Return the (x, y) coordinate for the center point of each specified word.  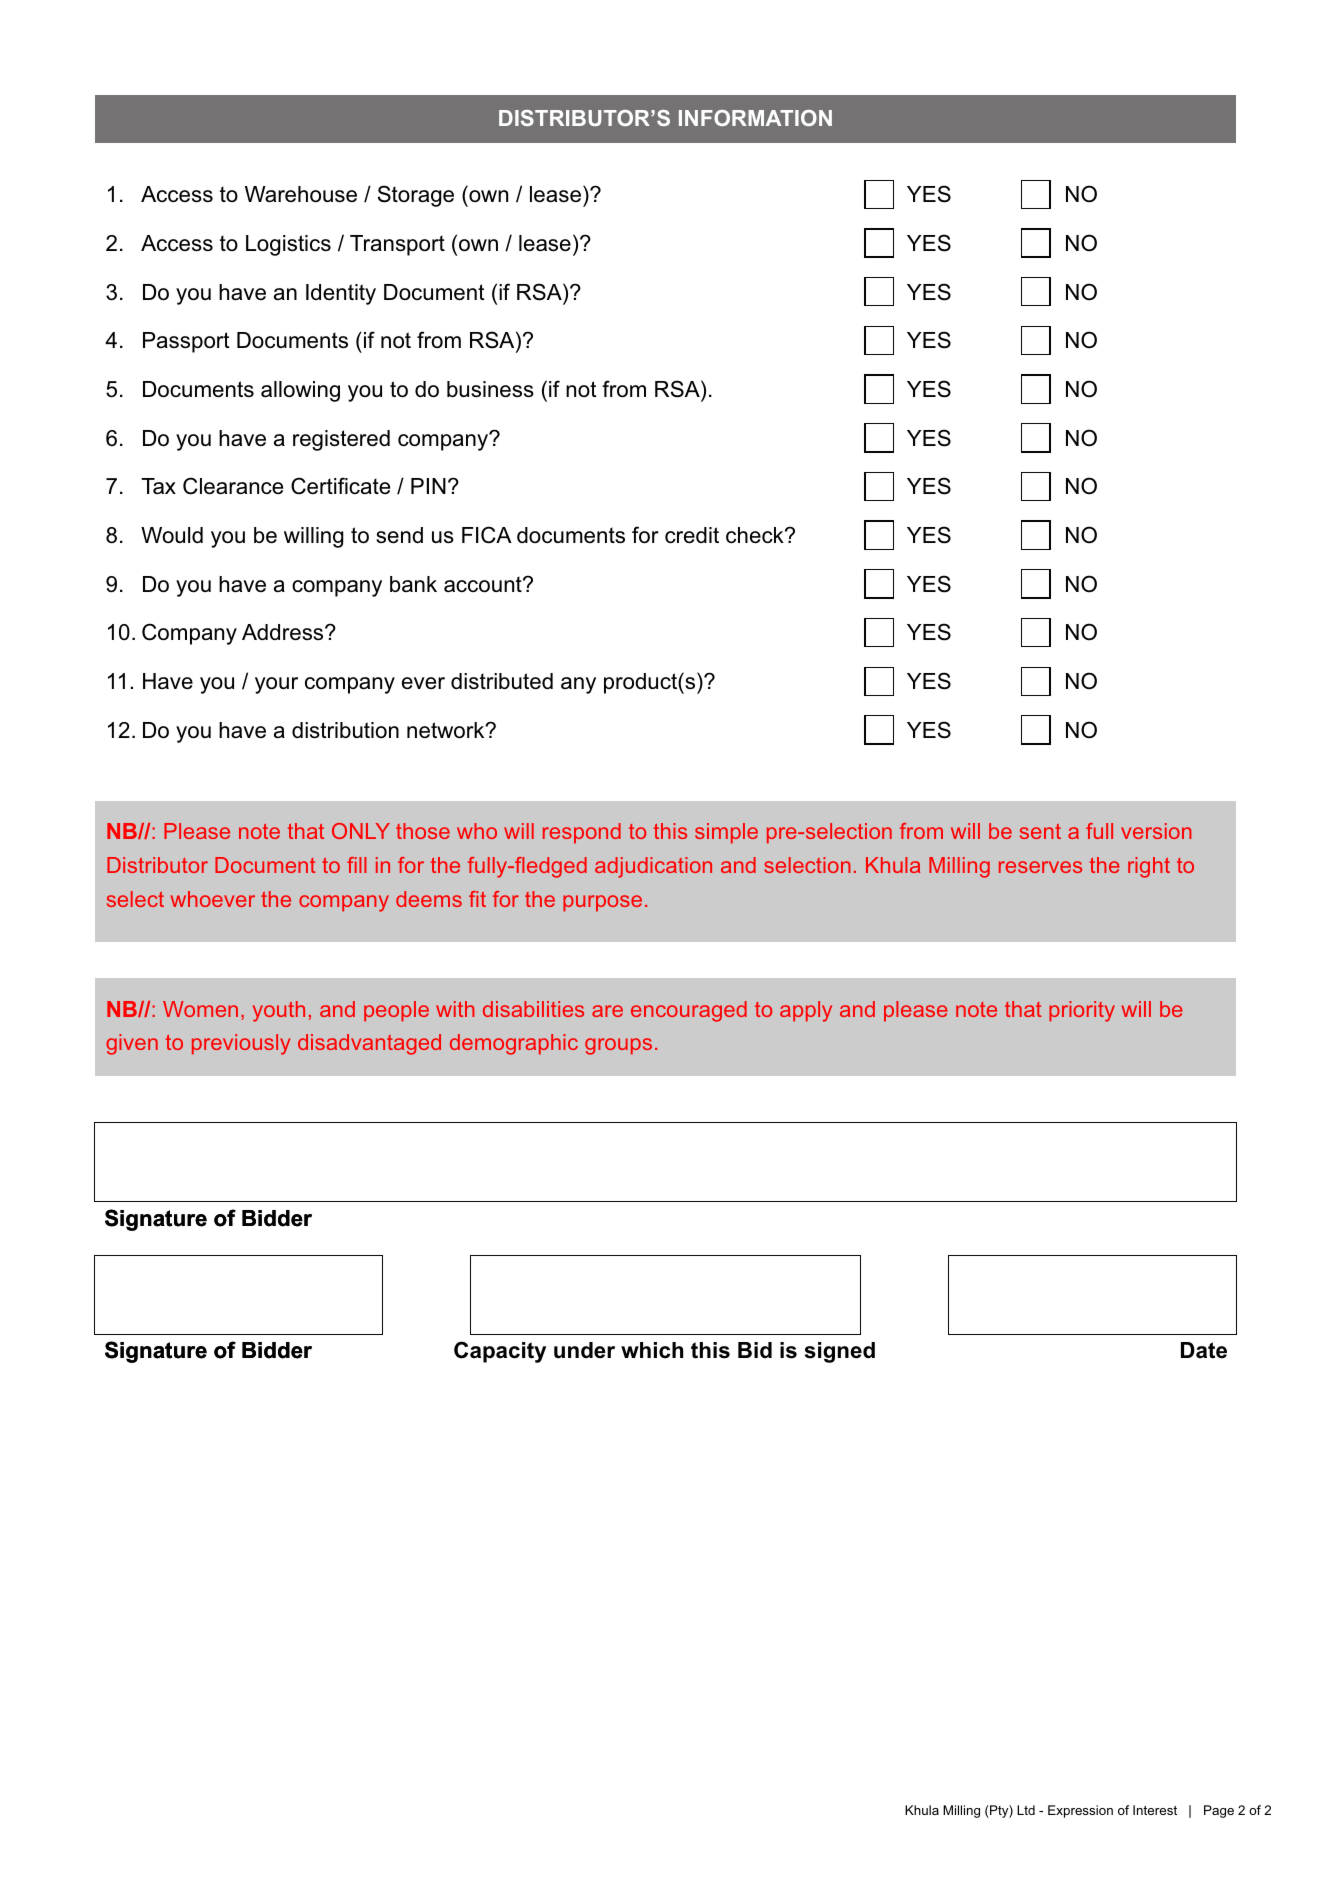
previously (241, 1044)
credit (692, 535)
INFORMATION (755, 118)
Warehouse (301, 194)
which (652, 1350)
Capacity (500, 1352)
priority (1082, 1011)
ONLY (361, 831)
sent (1040, 831)
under (584, 1350)
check (756, 535)
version (1156, 831)
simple (726, 833)
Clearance (233, 486)
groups (618, 1046)
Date (1204, 1350)
